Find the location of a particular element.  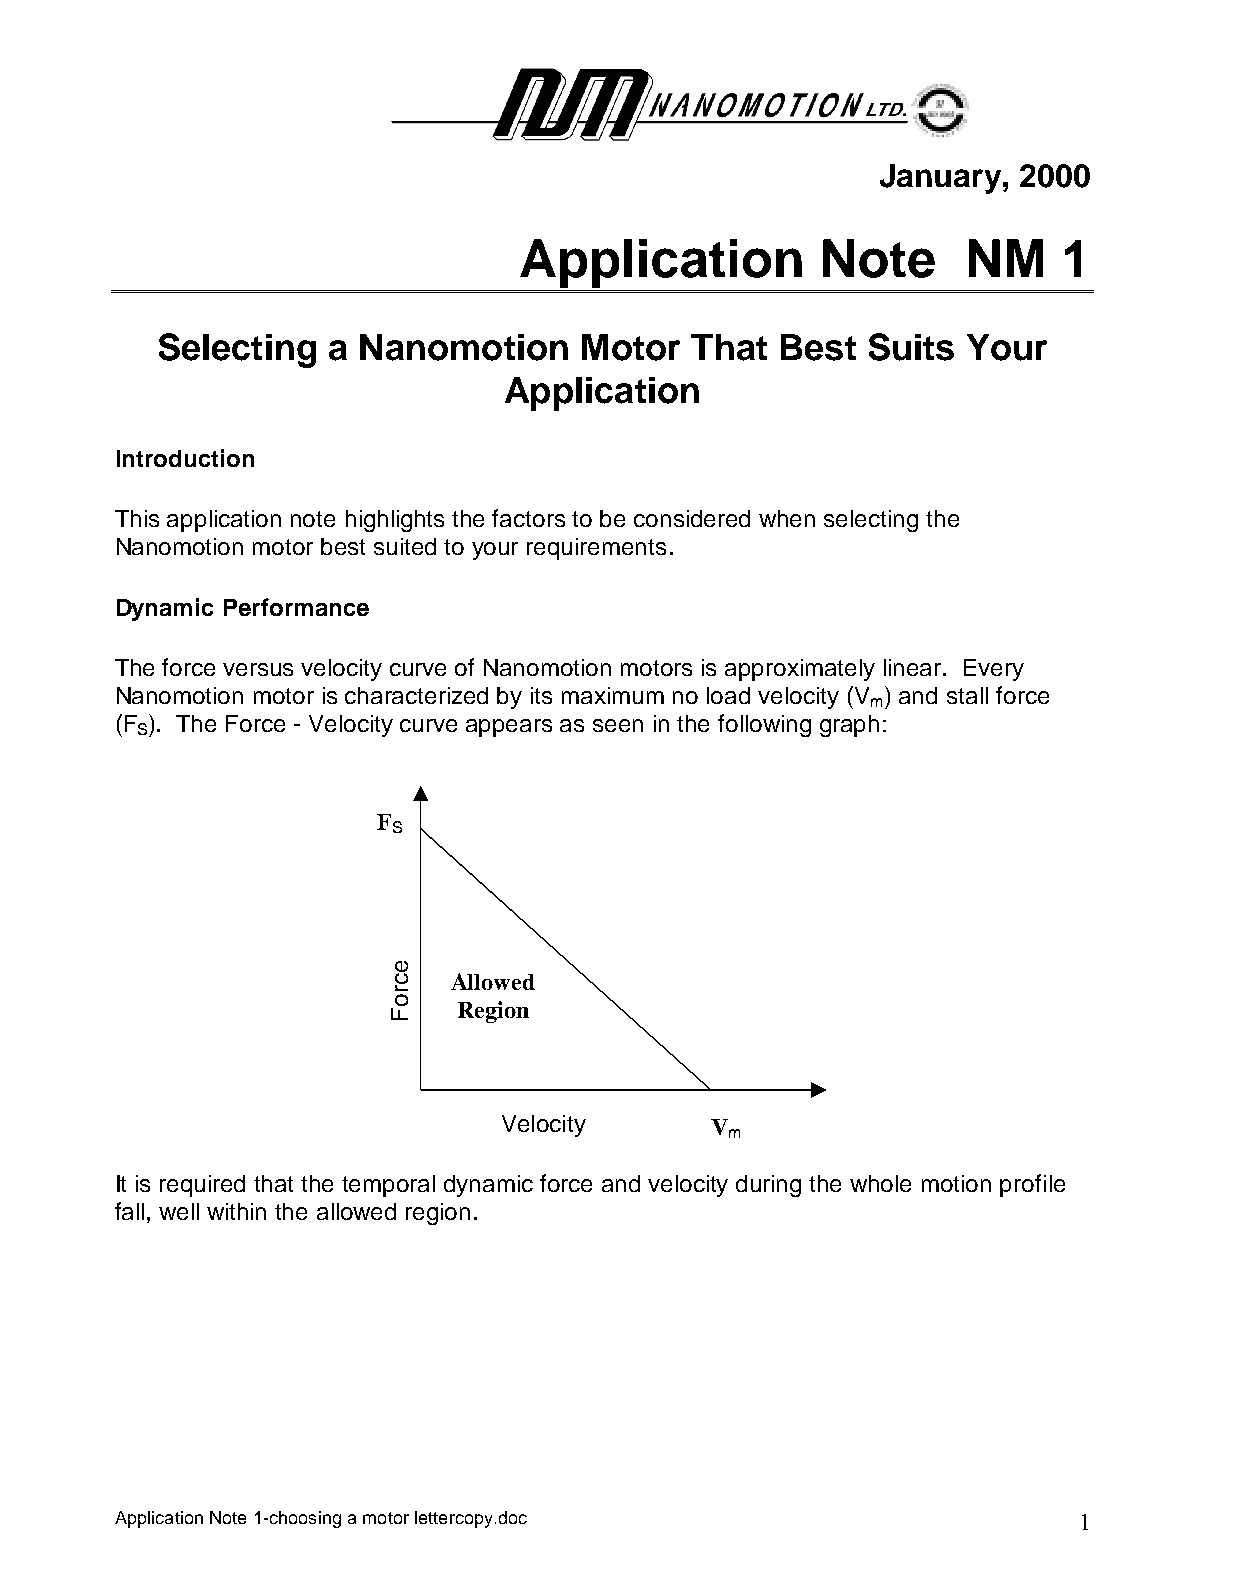

graph is located at coordinates (849, 726).
